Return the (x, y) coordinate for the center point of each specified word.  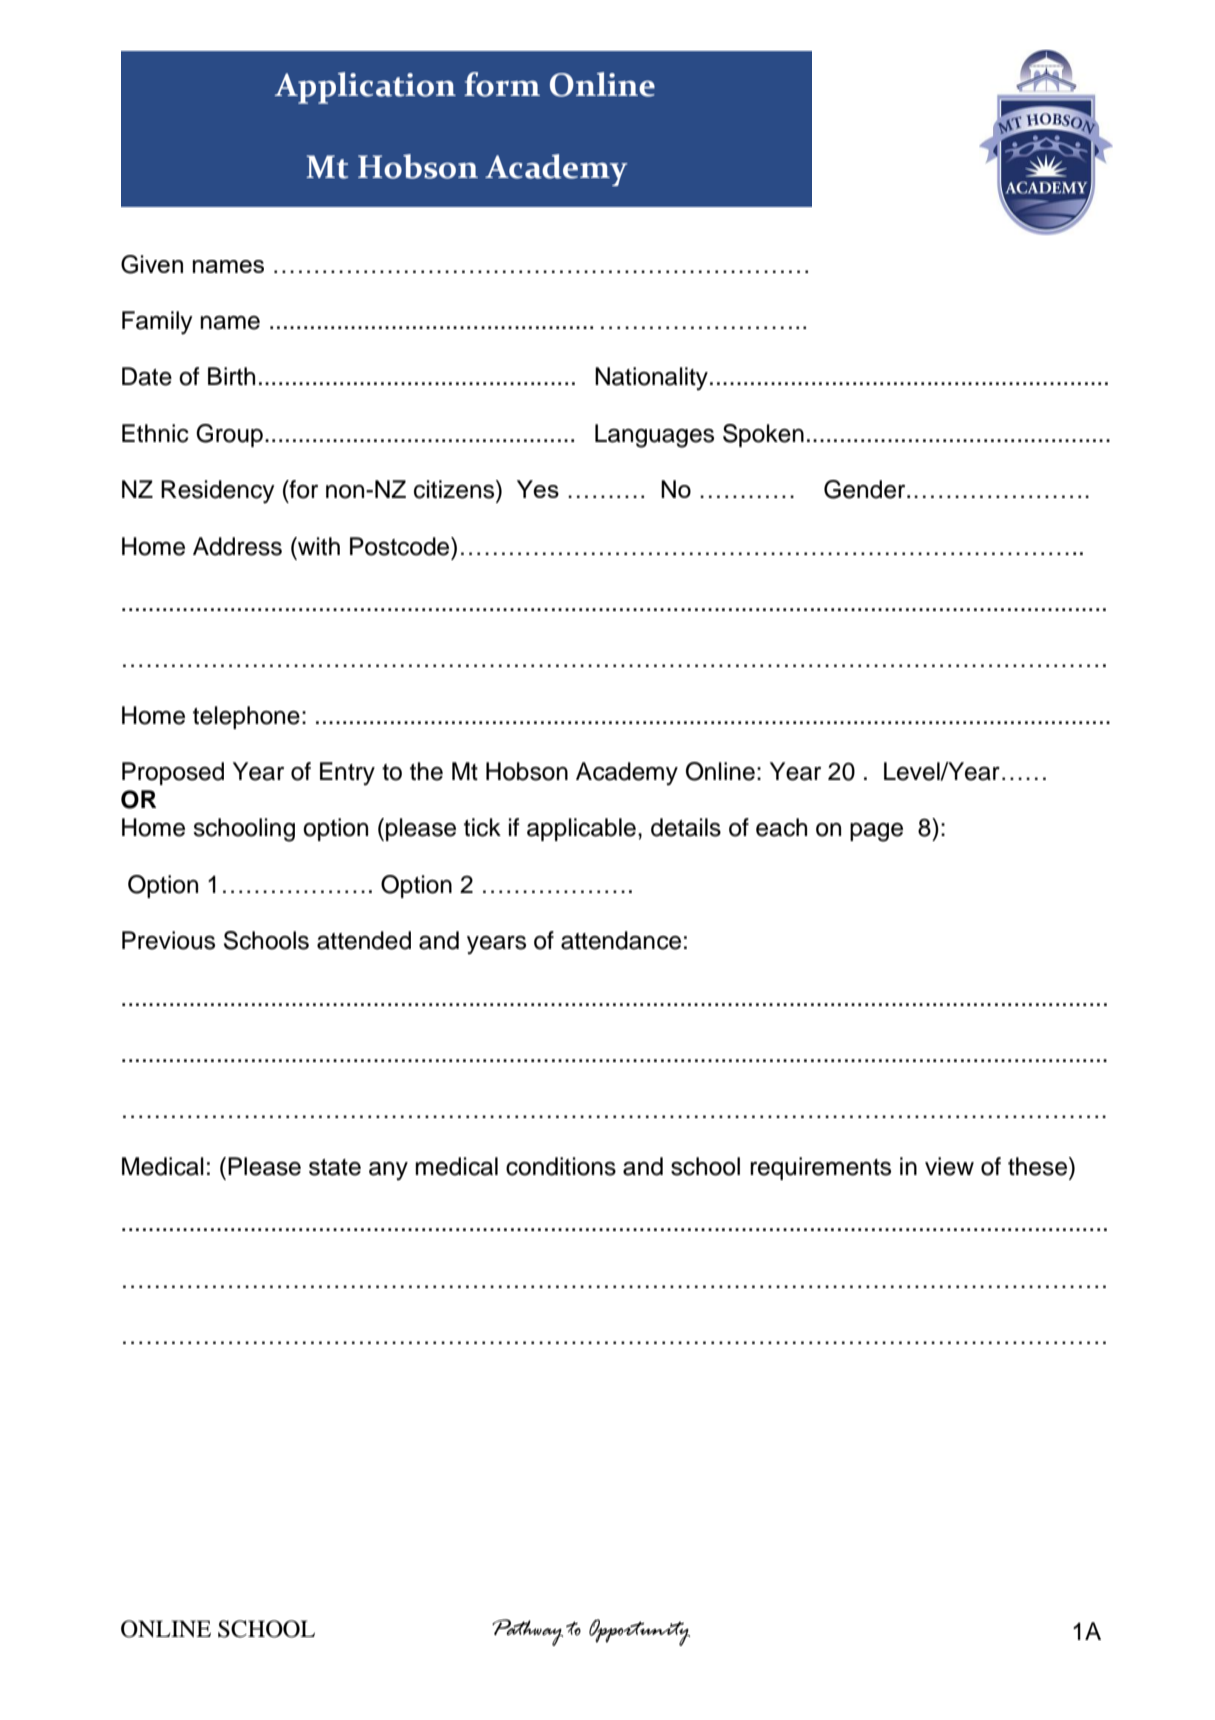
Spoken (763, 435)
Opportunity (639, 1632)
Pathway (527, 1632)
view (949, 1166)
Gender (866, 489)
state (335, 1167)
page (876, 832)
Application (365, 88)
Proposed (173, 773)
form (502, 84)
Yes (538, 489)
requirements (820, 1168)
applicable (581, 829)
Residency (218, 492)
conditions (561, 1166)
